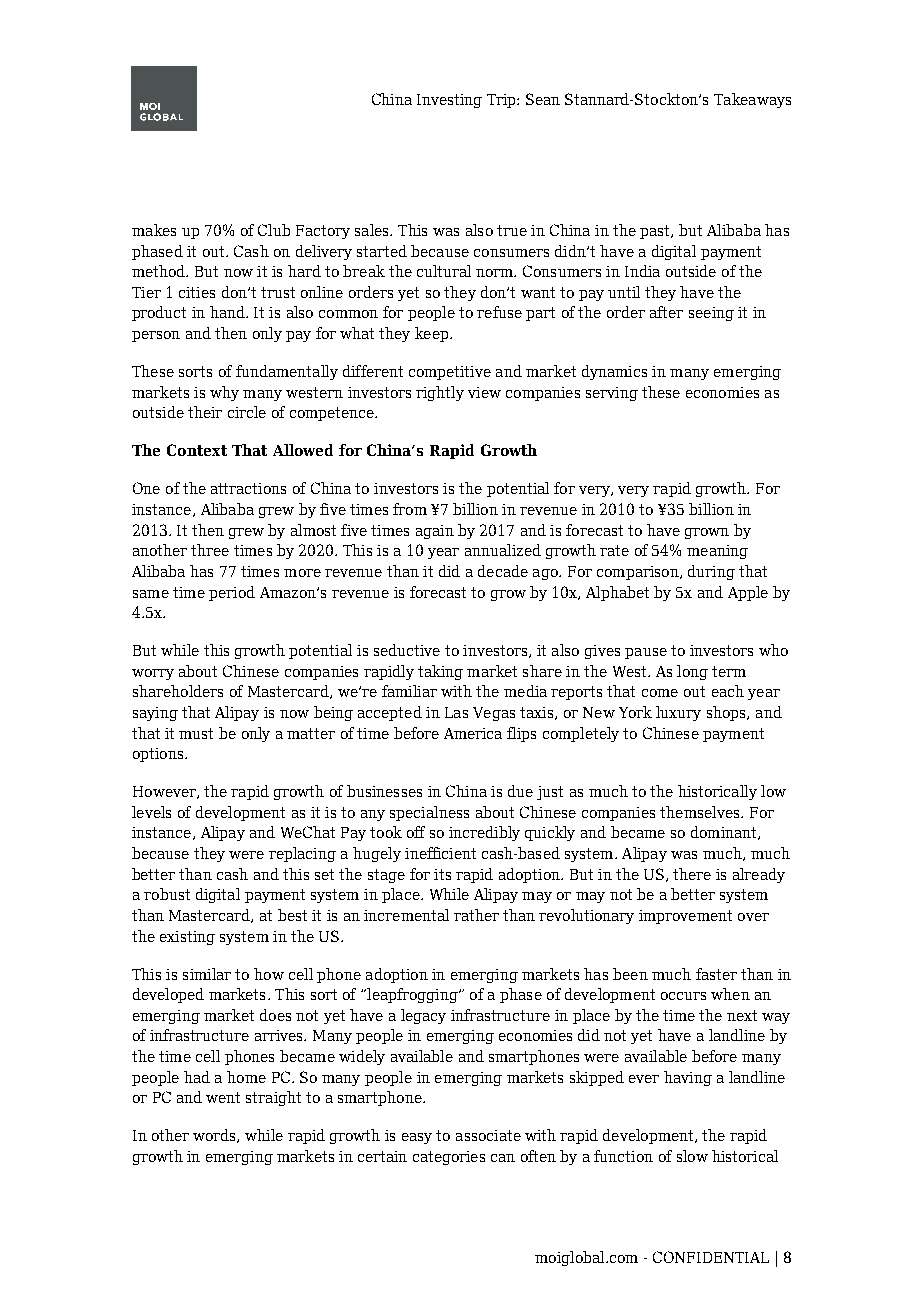  Describe the element at coordinates (435, 532) in the page. I see `again` at that location.
